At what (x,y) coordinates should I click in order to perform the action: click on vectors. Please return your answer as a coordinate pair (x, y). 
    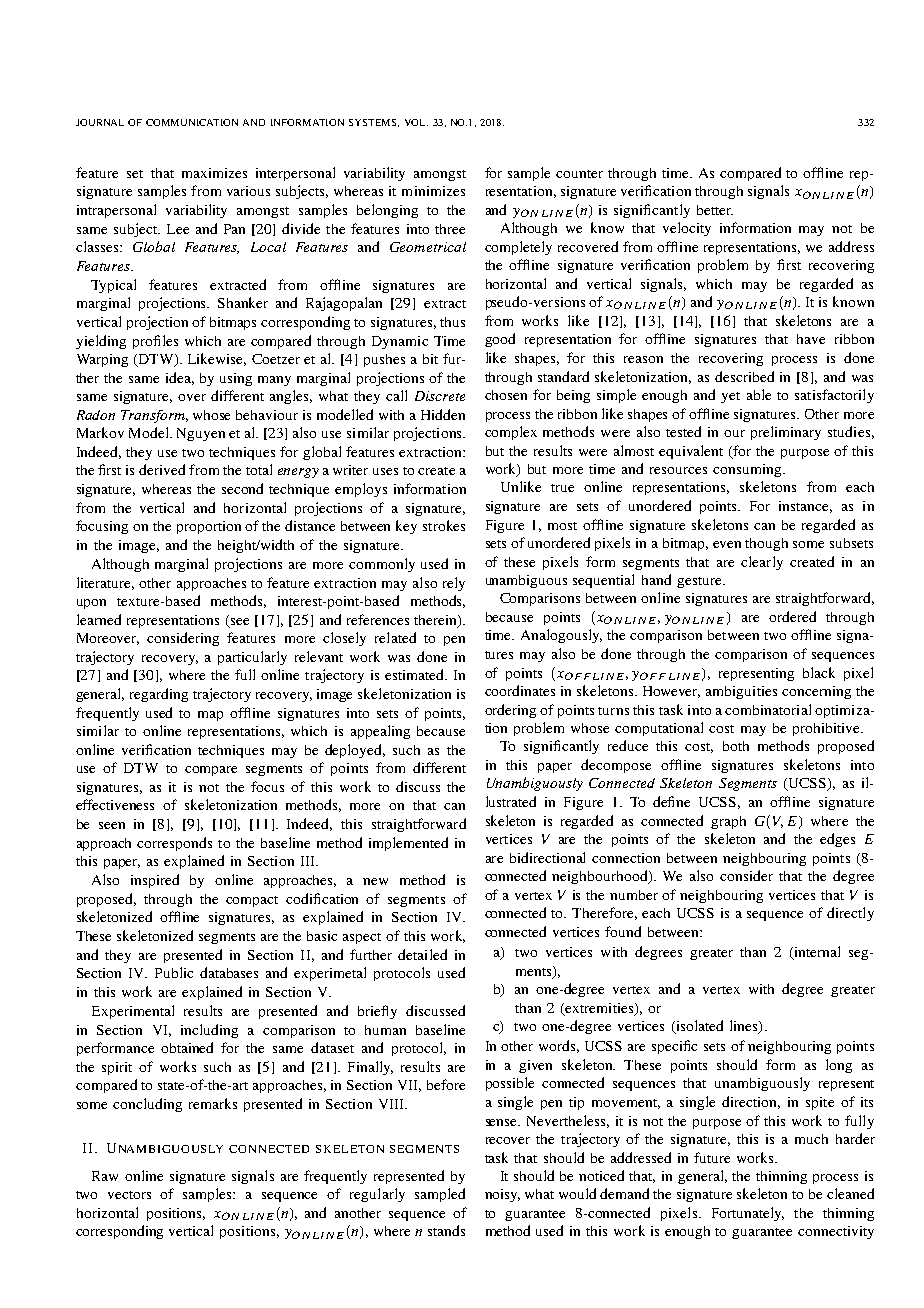
    Looking at the image, I should click on (129, 1195).
